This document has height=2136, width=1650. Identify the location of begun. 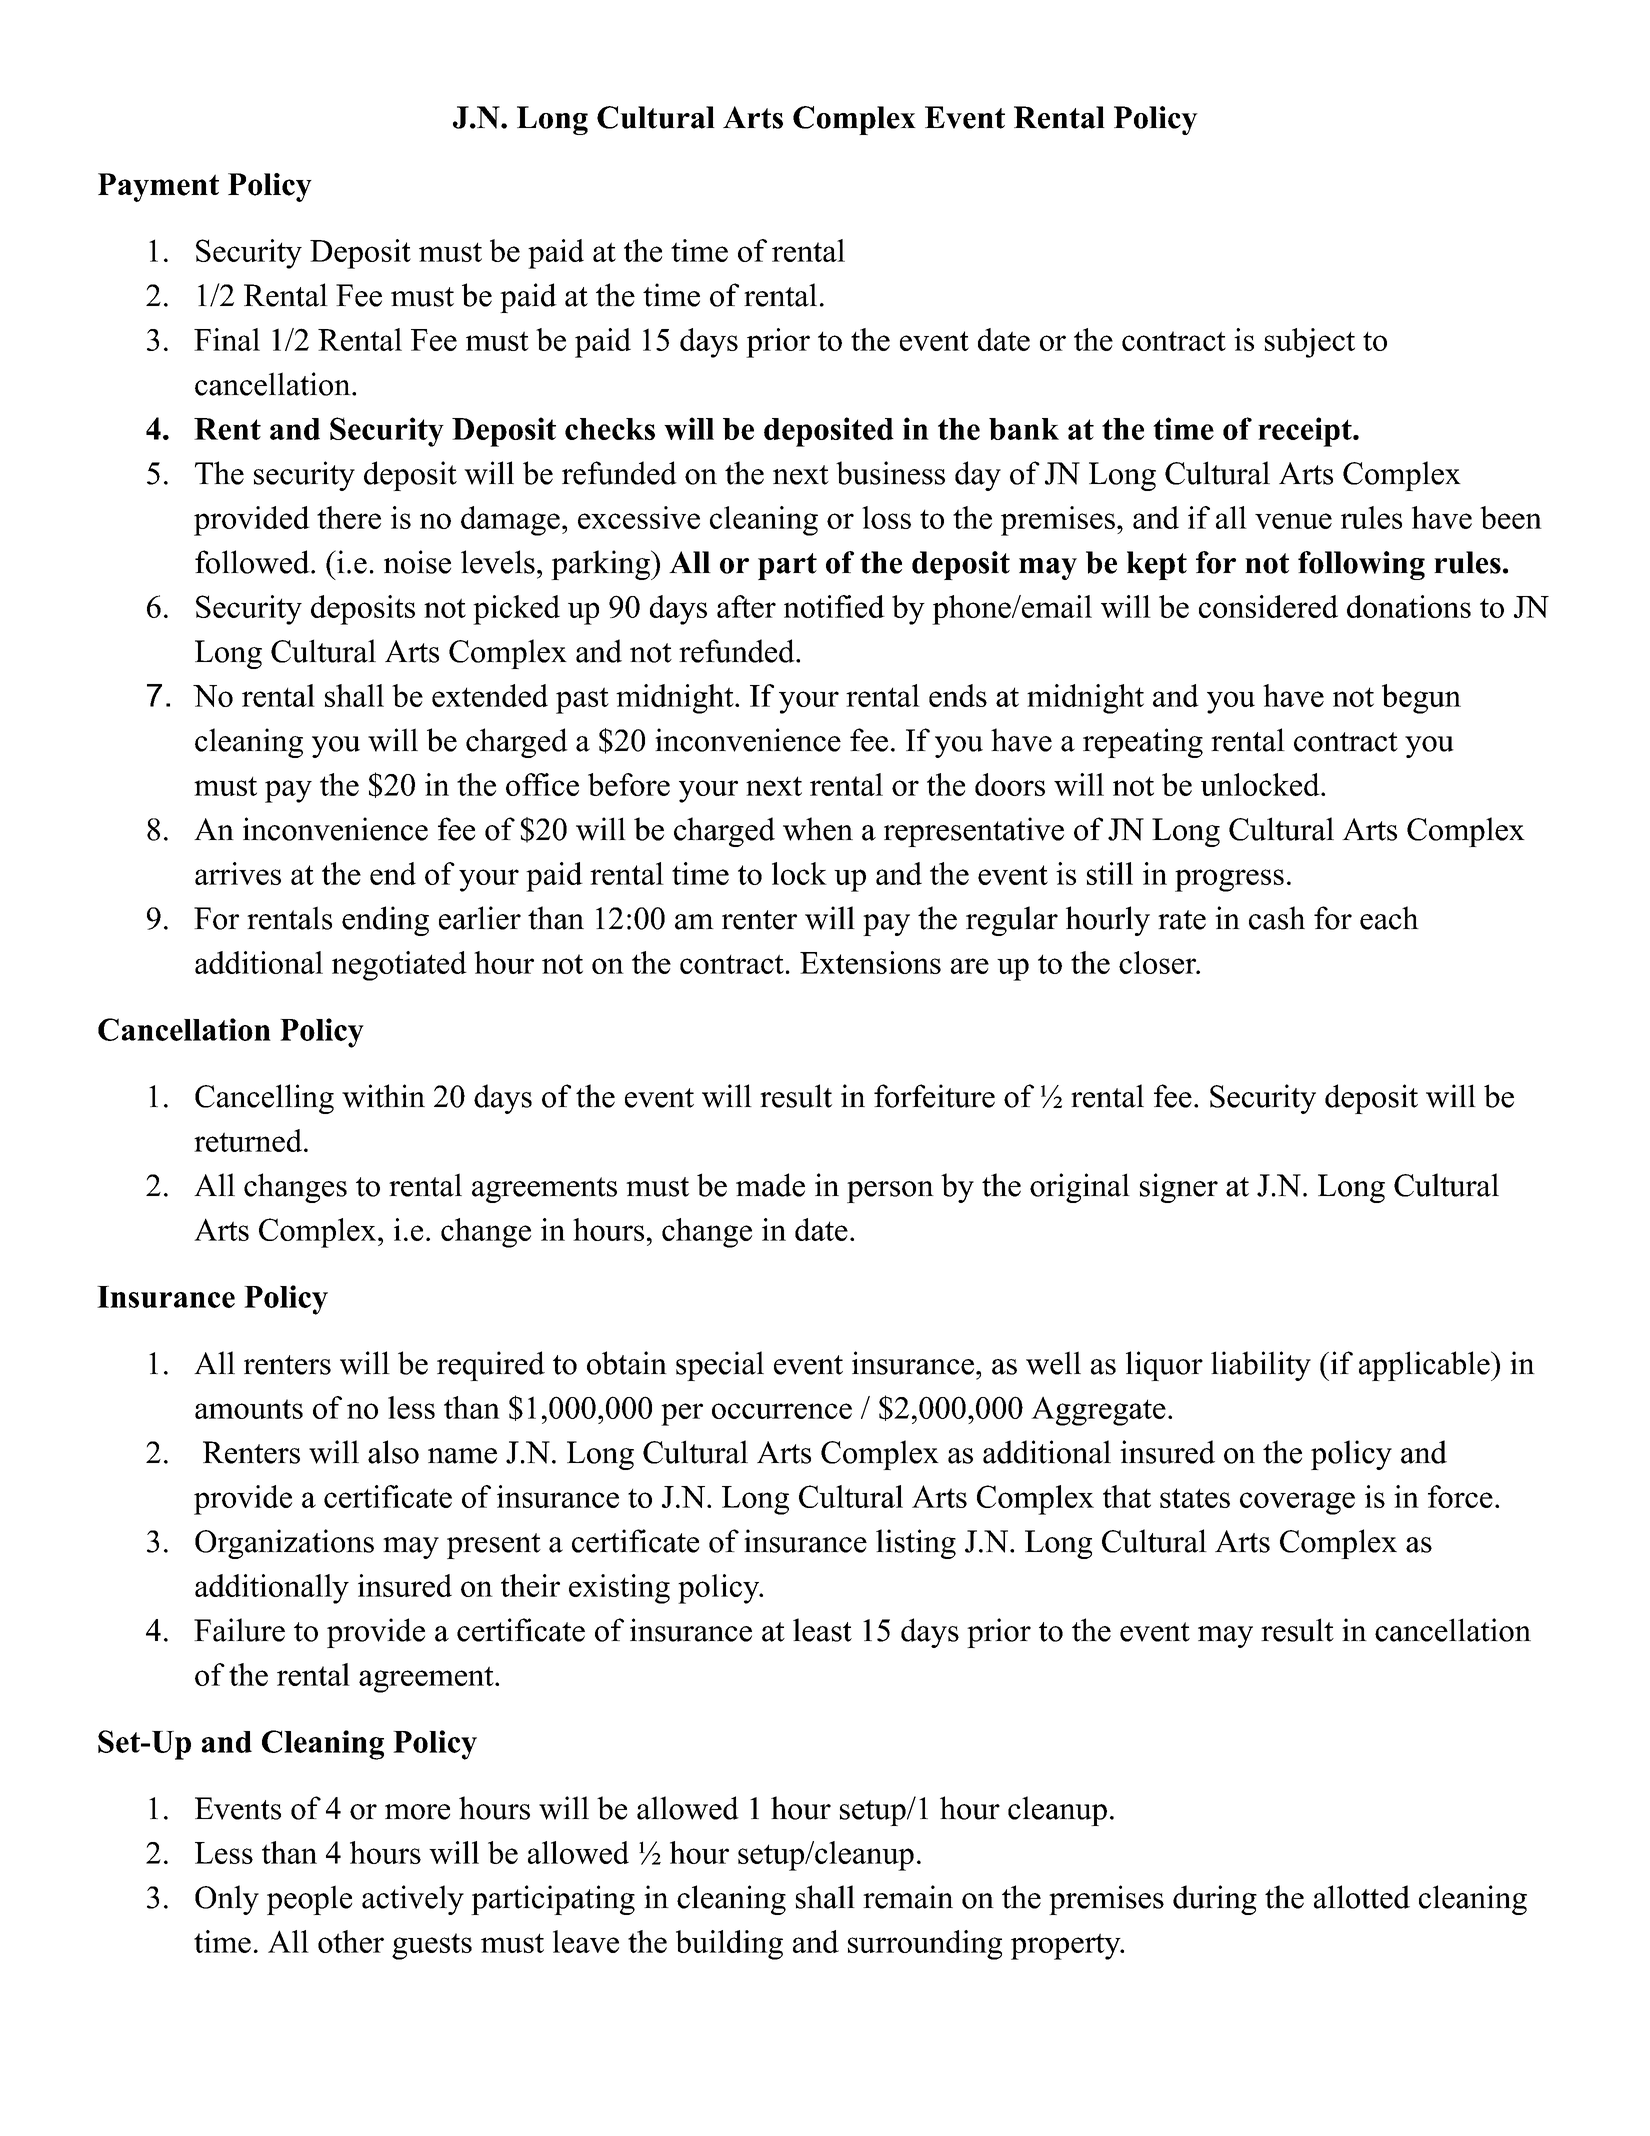
(1421, 699).
